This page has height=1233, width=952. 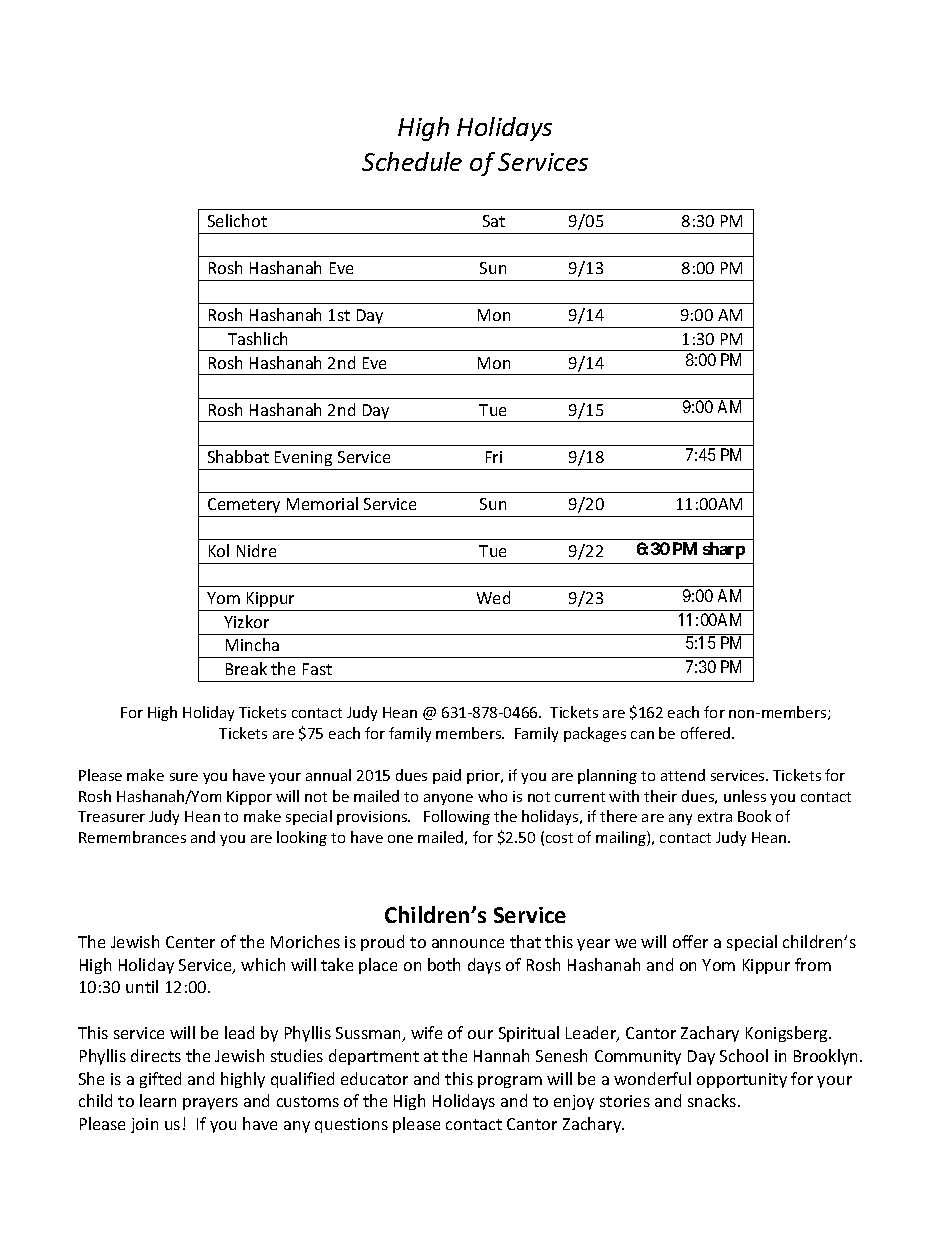 I want to click on Memorial, so click(x=322, y=503).
